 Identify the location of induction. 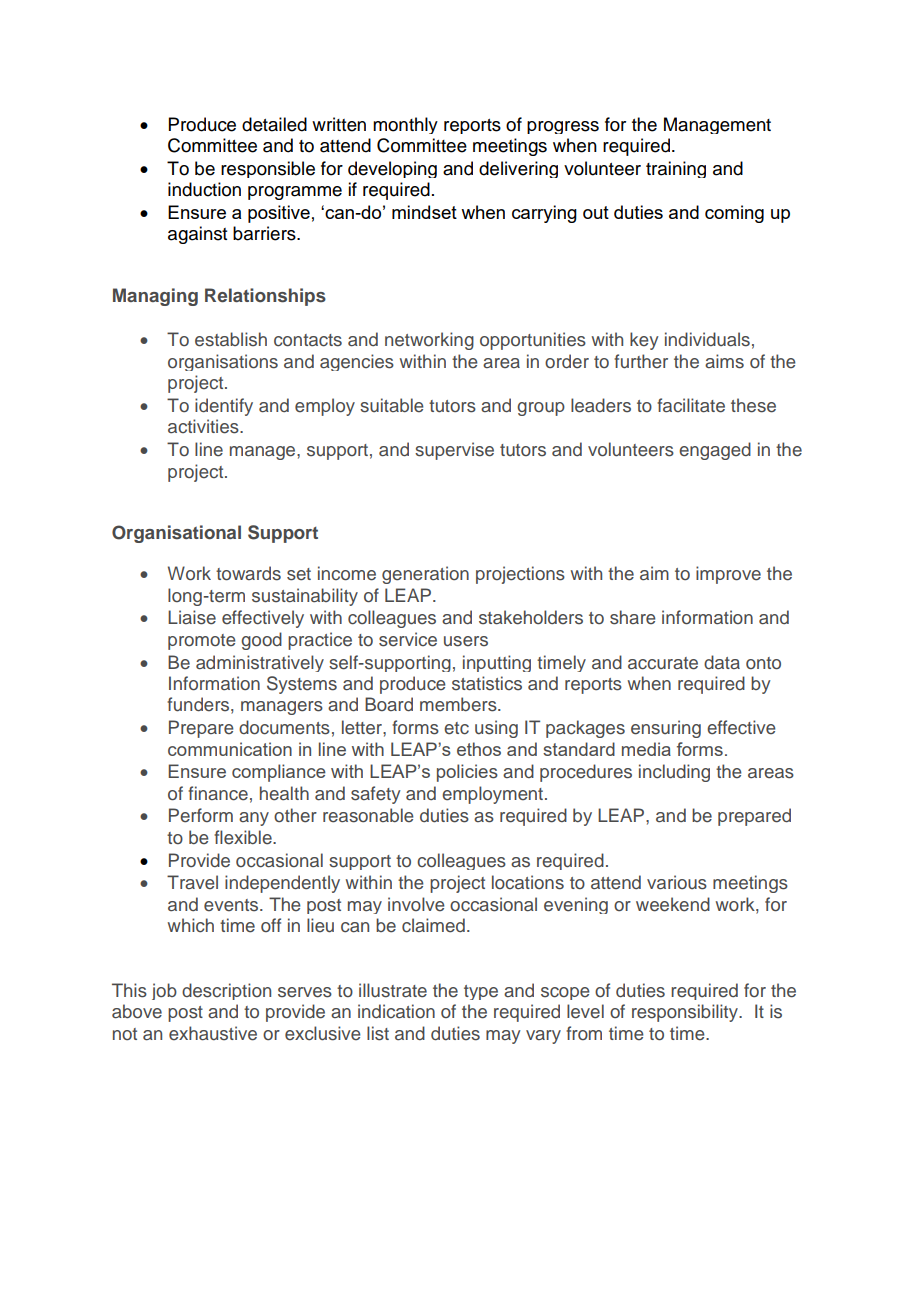
(204, 189).
